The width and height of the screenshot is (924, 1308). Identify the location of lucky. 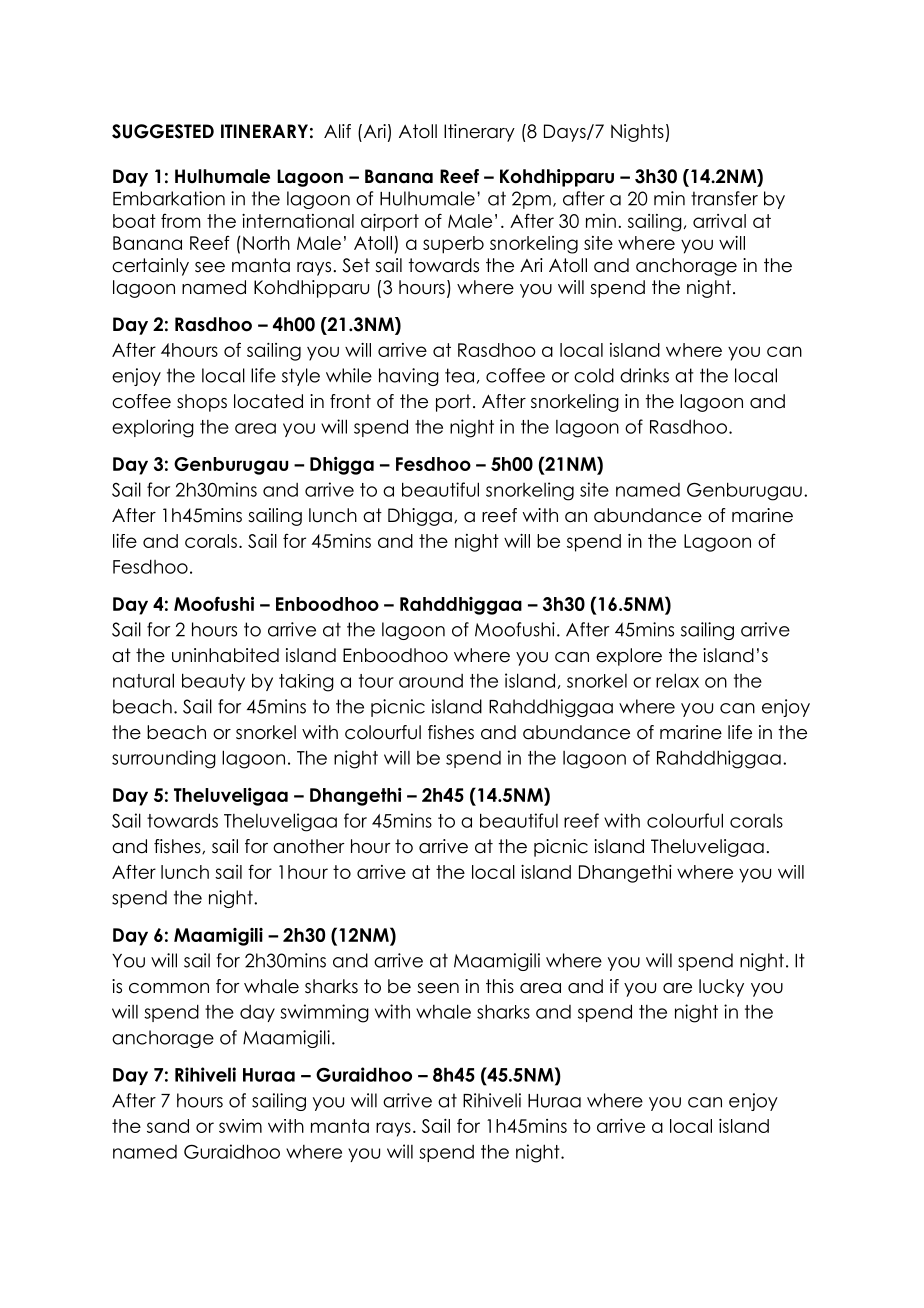
(721, 988).
